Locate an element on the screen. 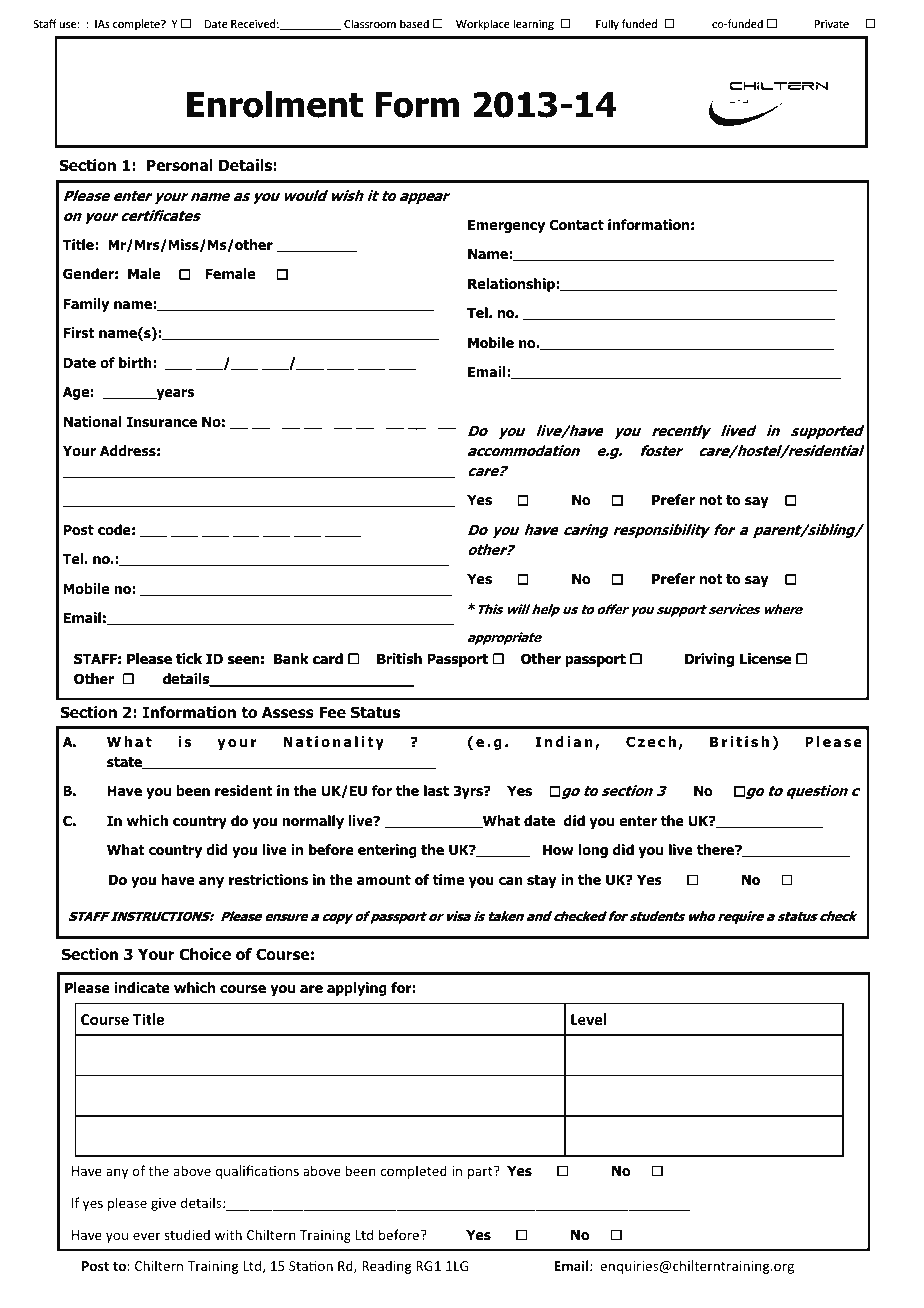 The height and width of the screenshot is (1308, 924). based is located at coordinates (414, 23).
